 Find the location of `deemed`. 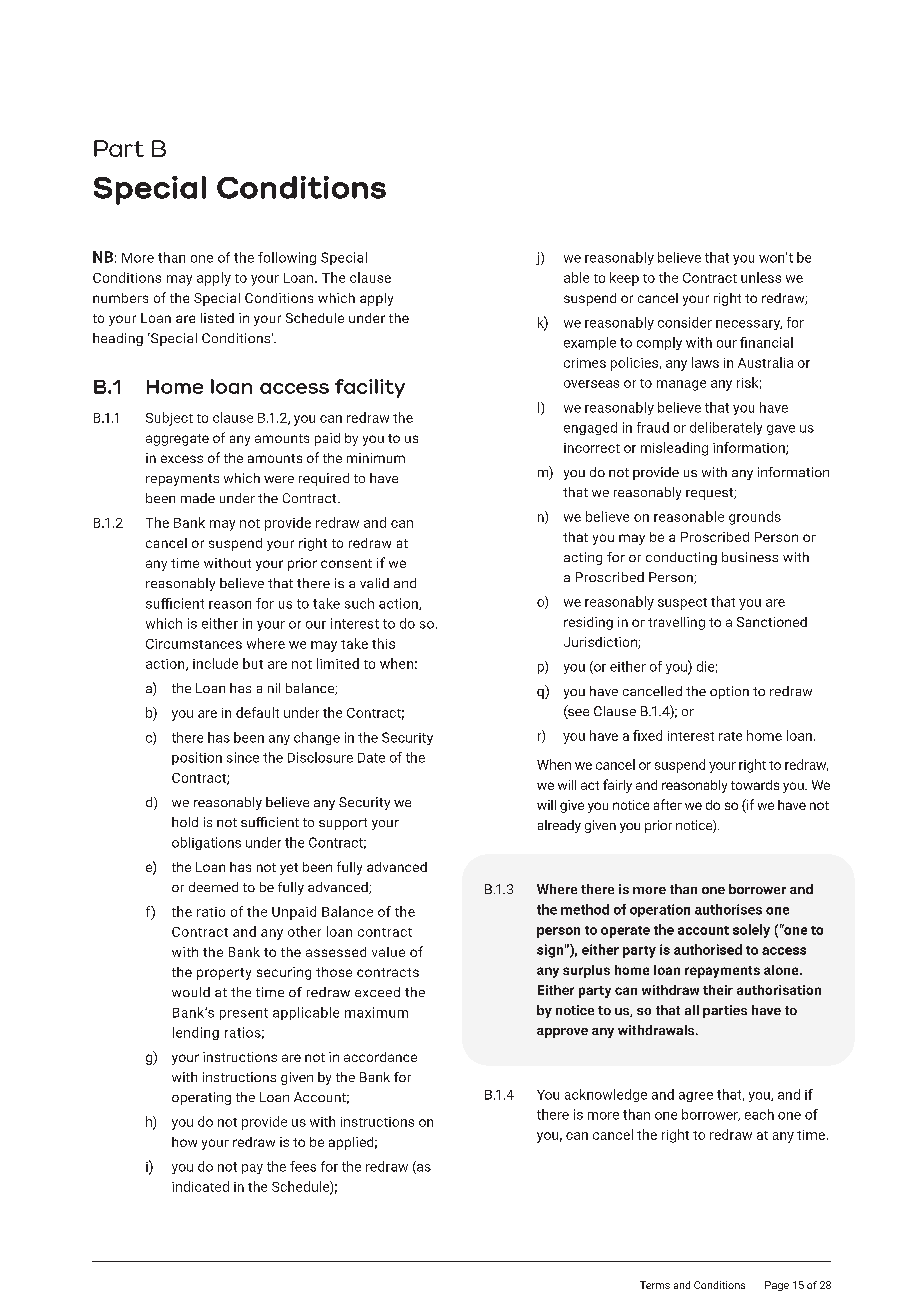

deemed is located at coordinates (213, 887).
